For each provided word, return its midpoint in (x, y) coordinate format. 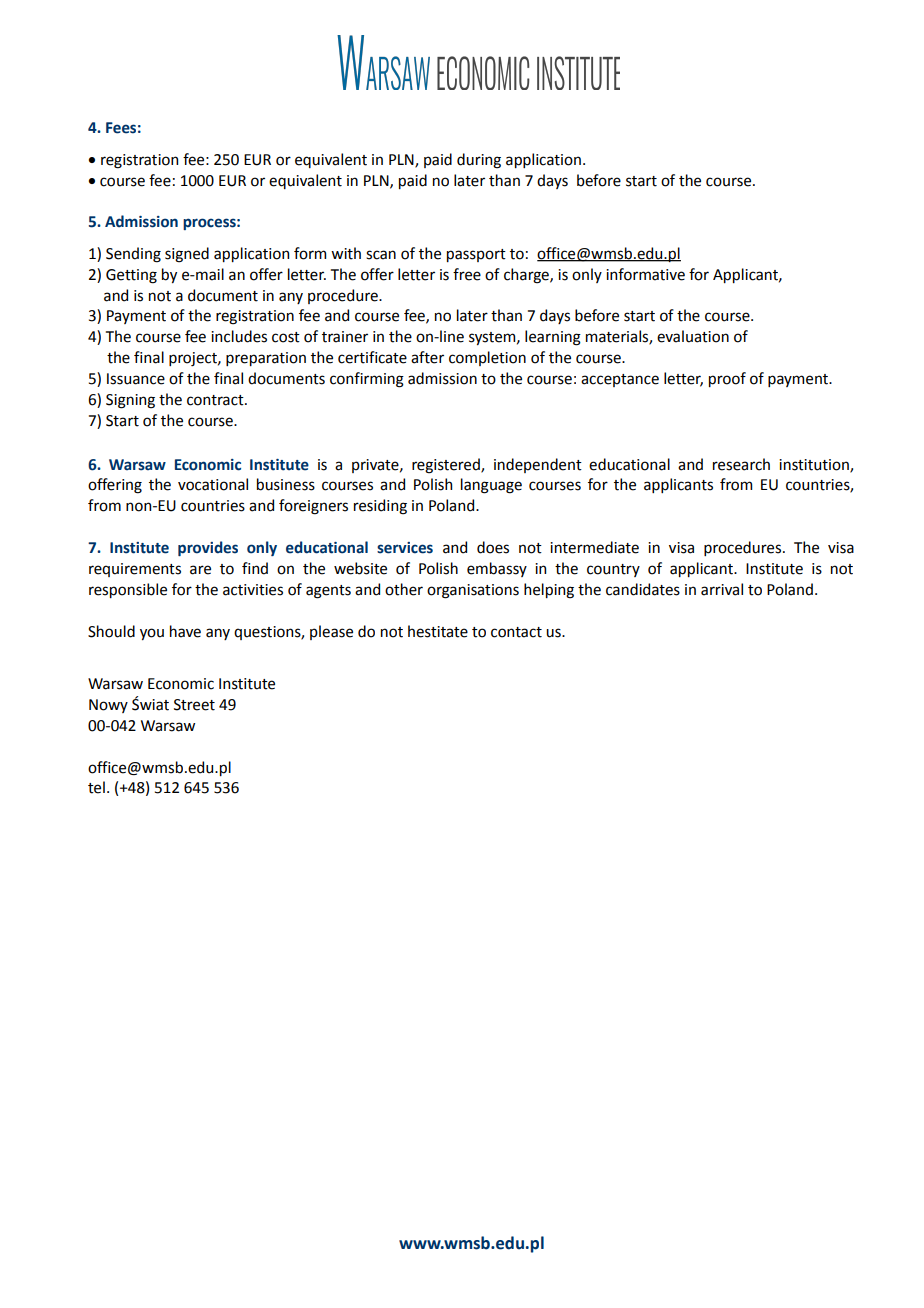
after (427, 357)
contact (516, 632)
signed (187, 255)
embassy (497, 569)
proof (727, 379)
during (479, 161)
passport (476, 255)
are (200, 570)
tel (96, 787)
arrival (722, 589)
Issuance (136, 379)
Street (194, 705)
